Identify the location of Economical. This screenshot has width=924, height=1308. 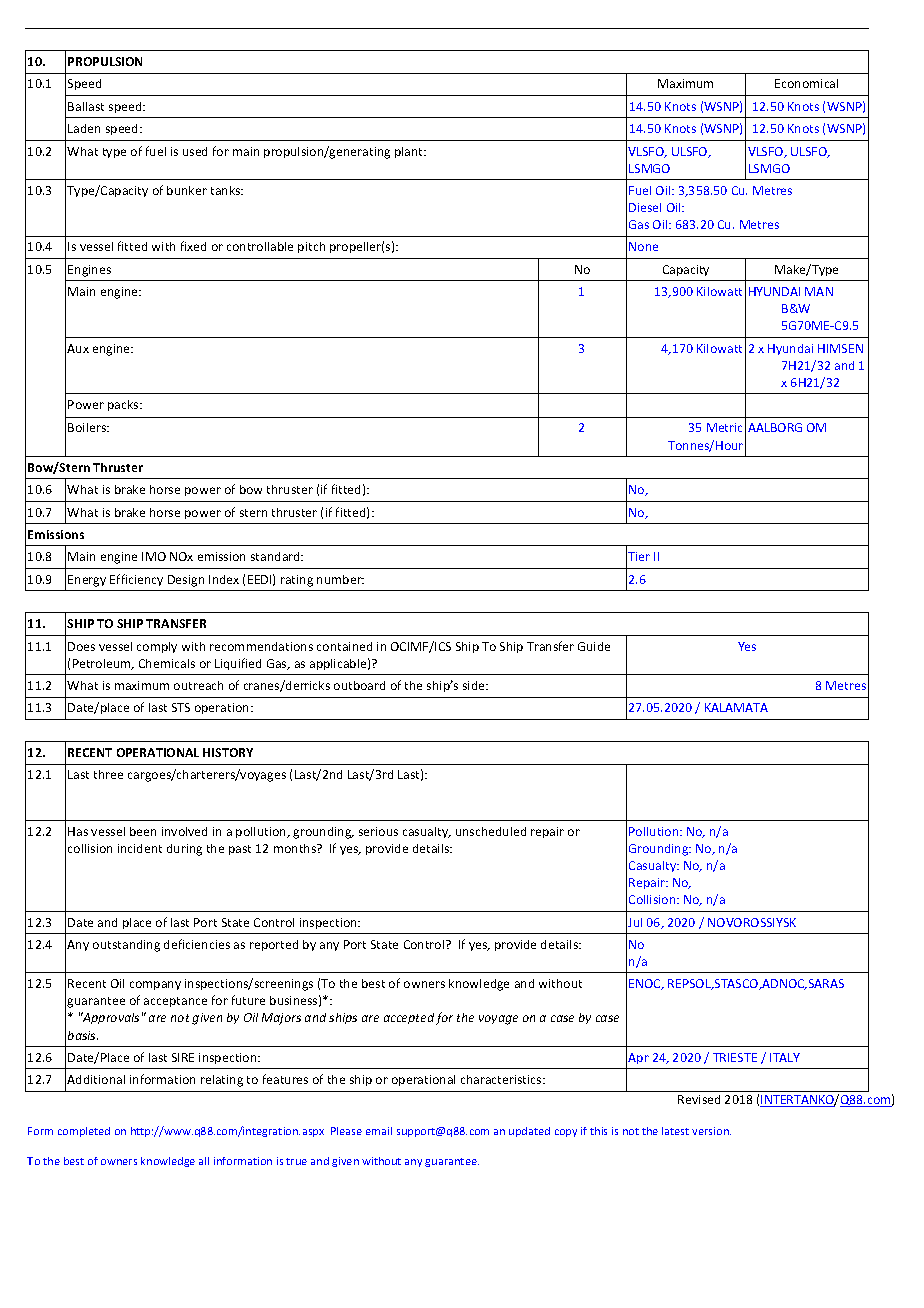
(806, 83).
